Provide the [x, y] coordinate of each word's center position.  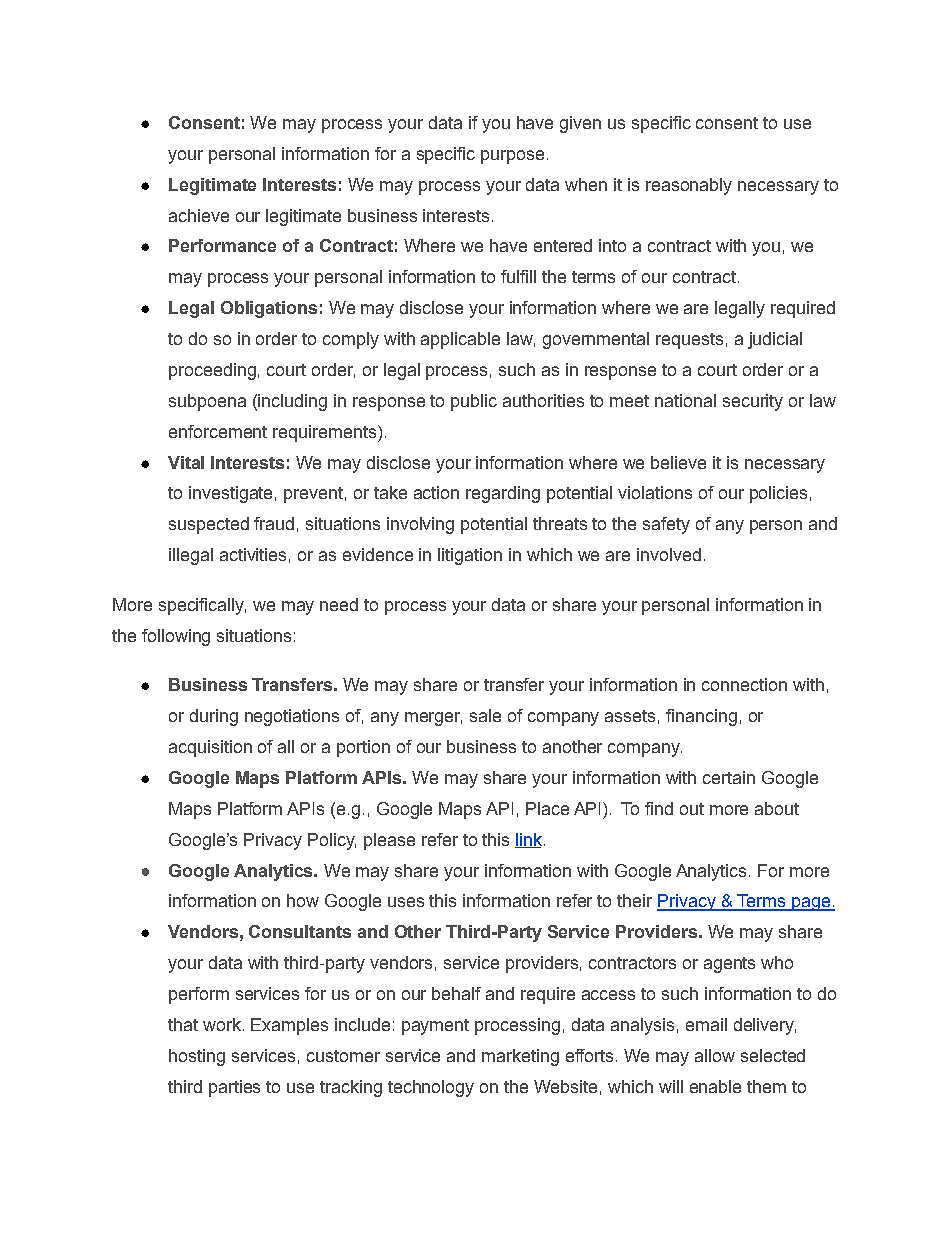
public [474, 402]
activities [253, 554]
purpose [512, 157]
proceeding [212, 371]
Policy [332, 841]
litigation [470, 556]
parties [234, 1088]
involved [669, 554]
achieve [199, 215]
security [753, 402]
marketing [520, 1057]
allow [715, 1055]
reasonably [689, 186]
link [528, 840]
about [777, 808]
